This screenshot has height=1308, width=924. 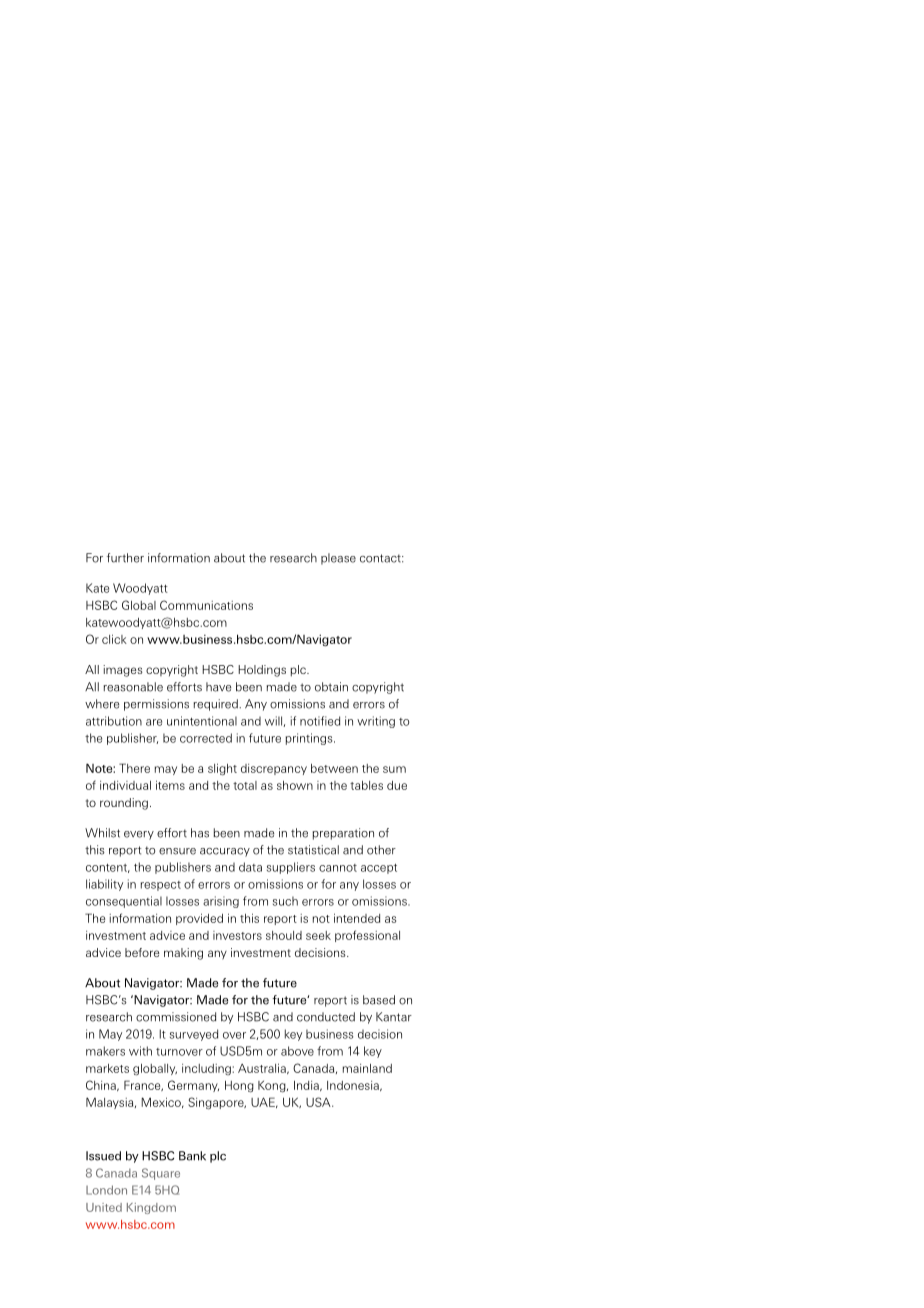 What do you see at coordinates (124, 902) in the screenshot?
I see `consequential` at bounding box center [124, 902].
